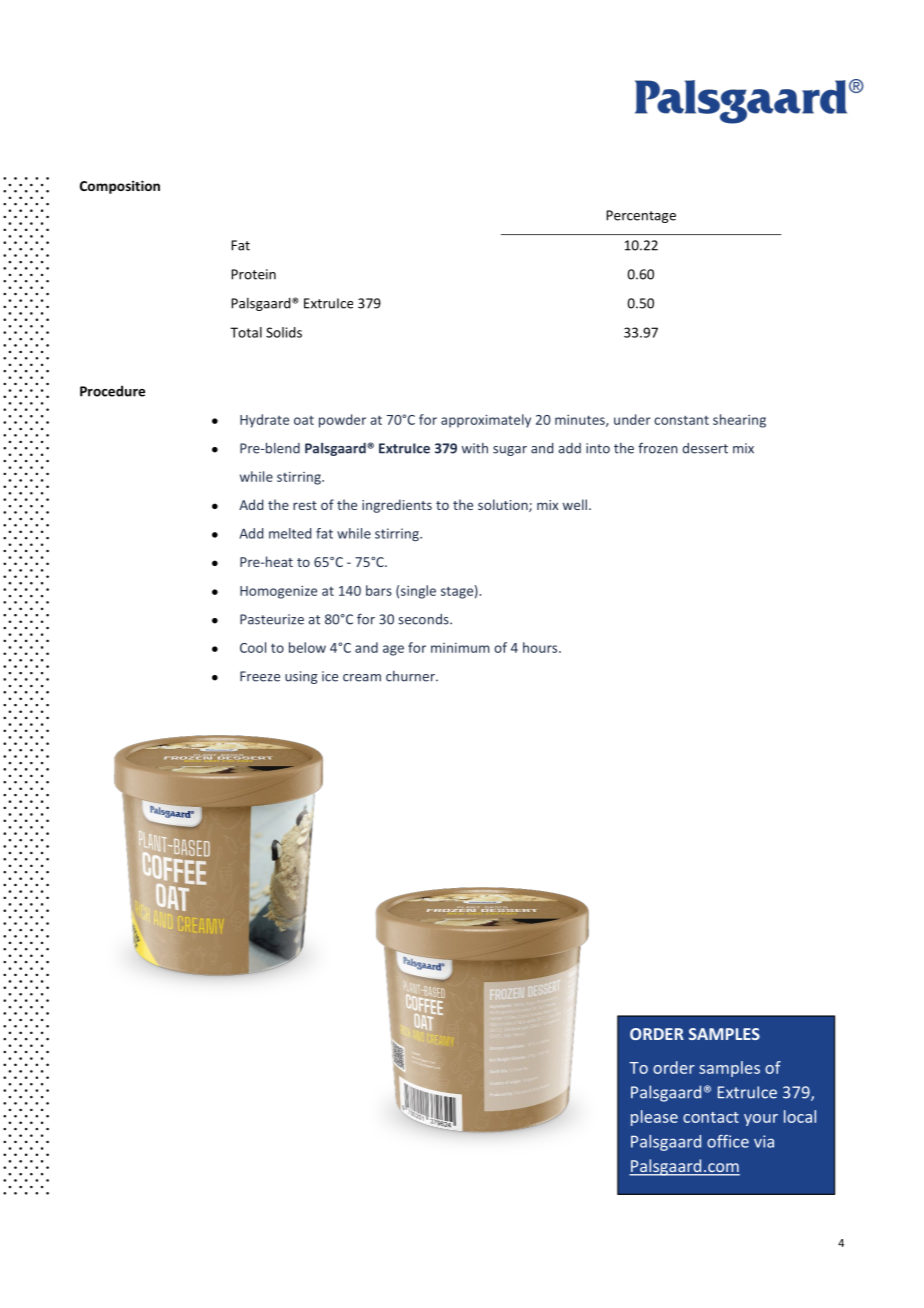 This screenshot has height=1308, width=924. I want to click on Cool, so click(253, 647).
